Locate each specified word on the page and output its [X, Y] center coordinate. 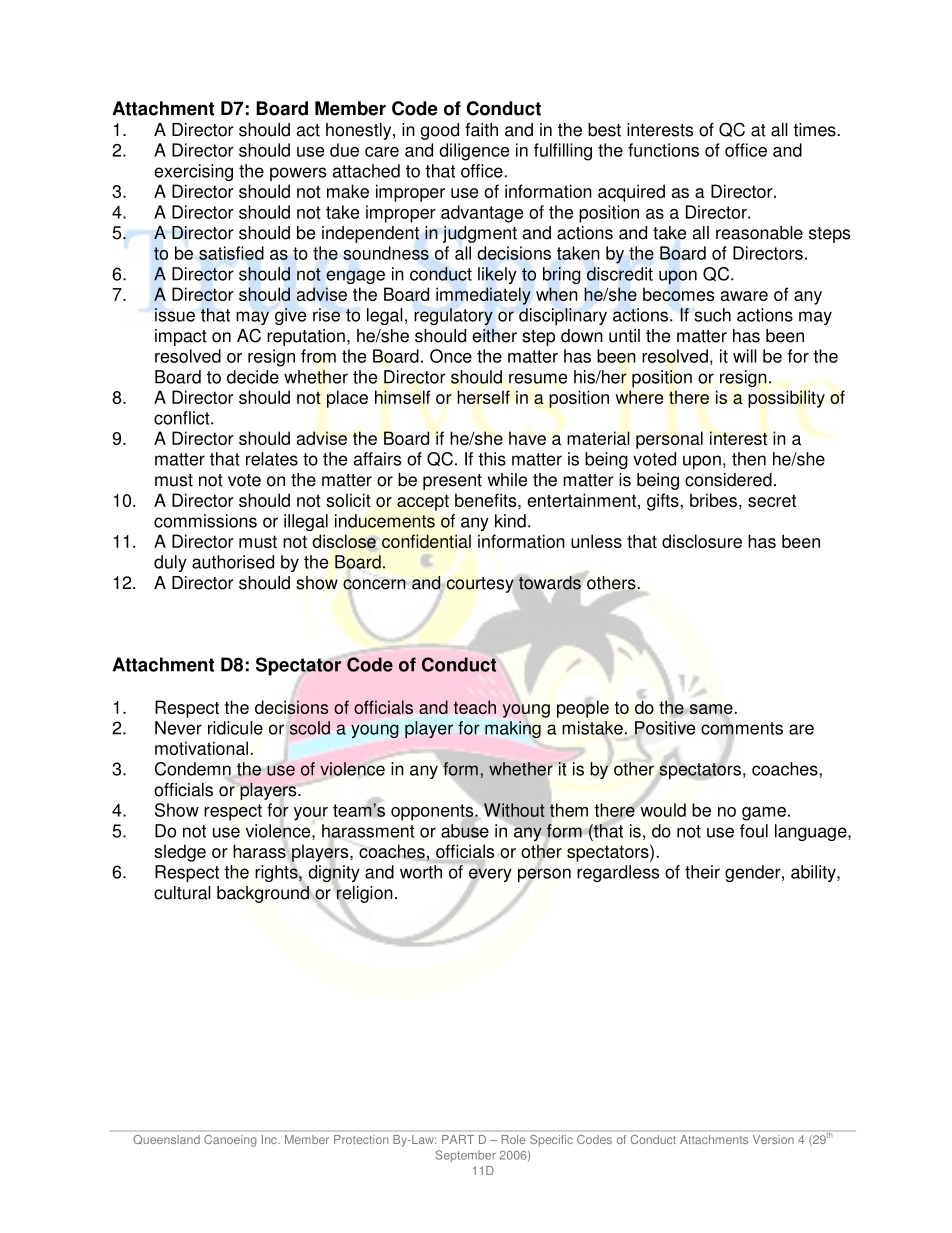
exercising [193, 172]
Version [773, 1139]
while [507, 480]
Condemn [193, 770]
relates [272, 459]
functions [663, 150]
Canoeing [230, 1141]
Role [513, 1139]
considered [728, 480]
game [764, 814]
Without [513, 811]
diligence [474, 152]
